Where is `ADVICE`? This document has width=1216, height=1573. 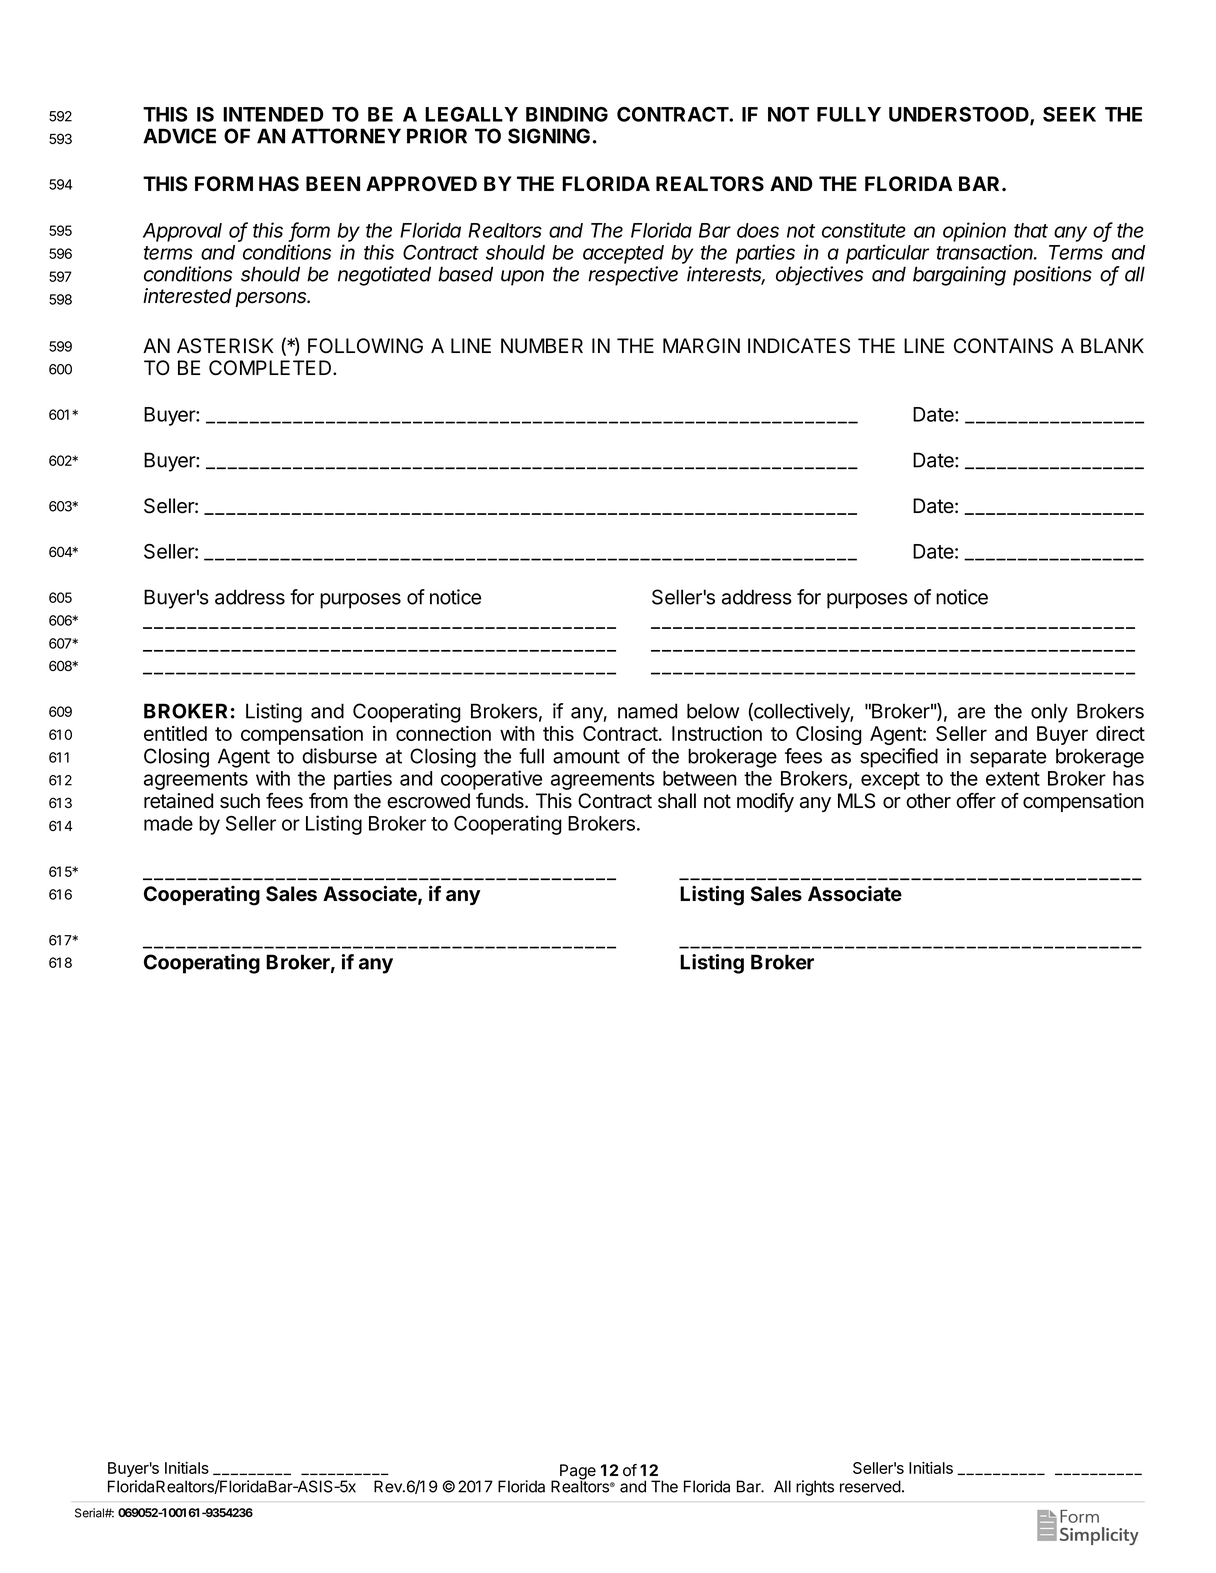
ADVICE is located at coordinates (179, 136).
